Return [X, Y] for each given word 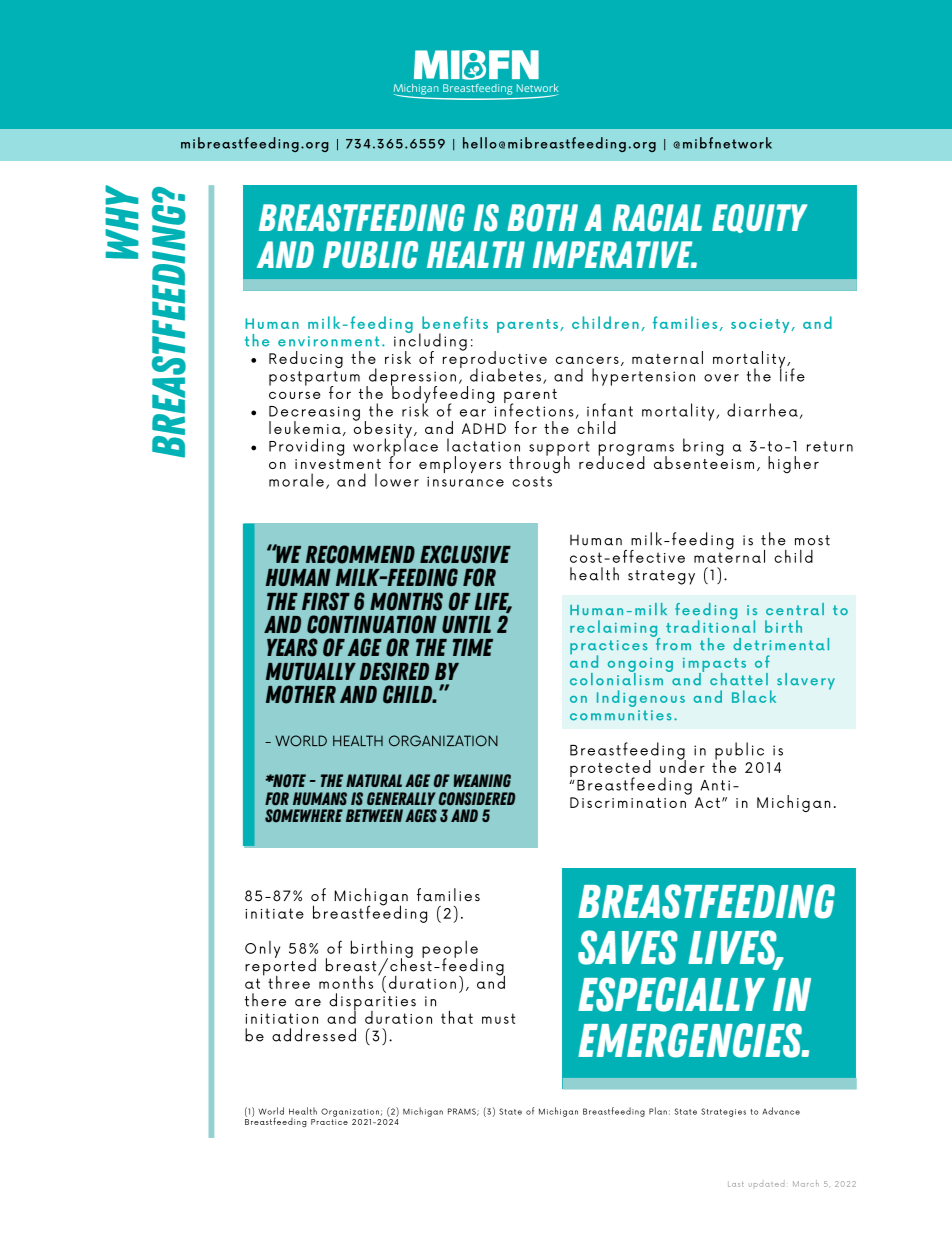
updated [766, 1185]
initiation [281, 1018]
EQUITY [760, 218]
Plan [658, 1111]
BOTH [542, 218]
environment [328, 341]
